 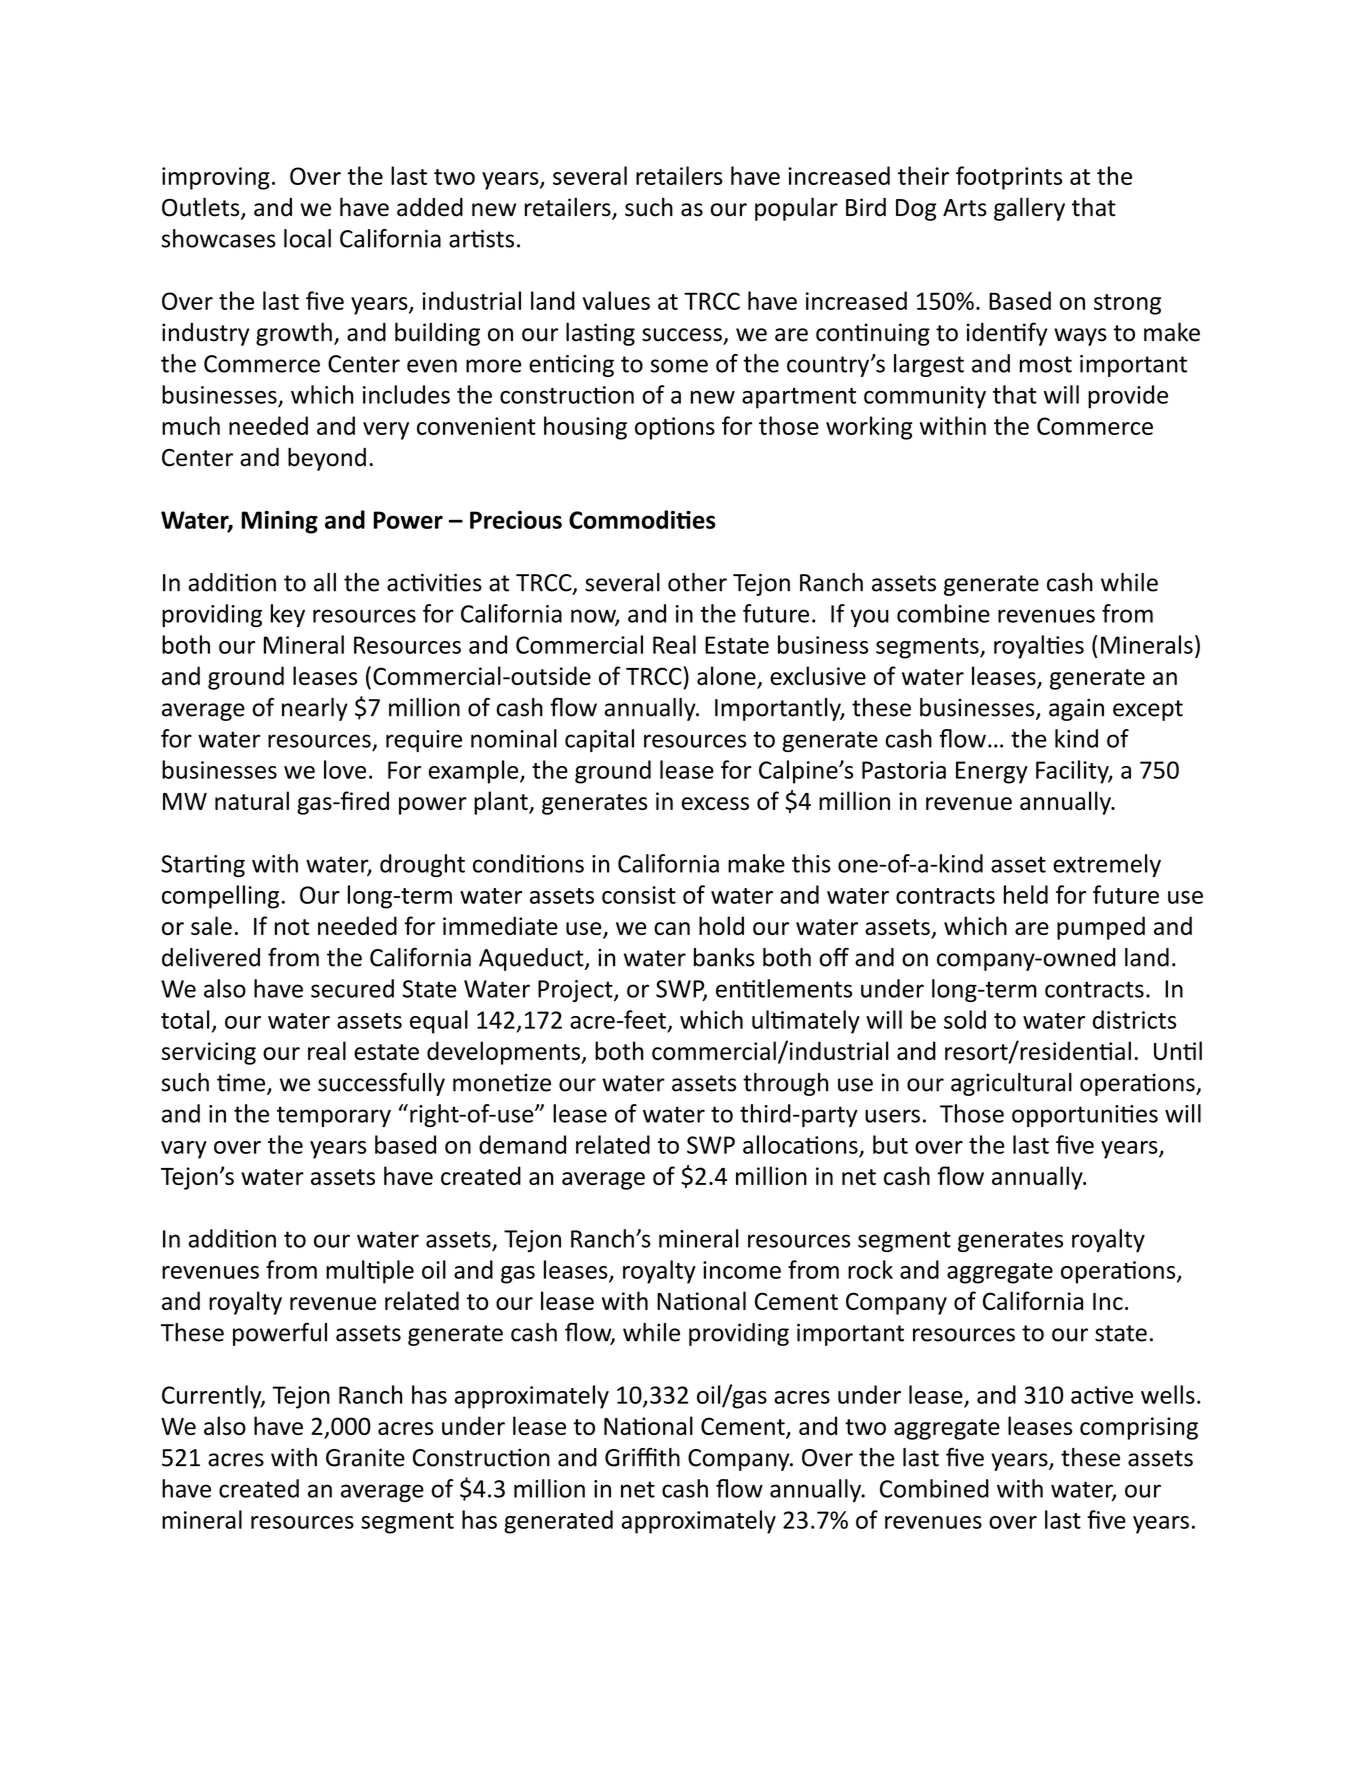 What do you see at coordinates (785, 1084) in the page?
I see `through` at bounding box center [785, 1084].
